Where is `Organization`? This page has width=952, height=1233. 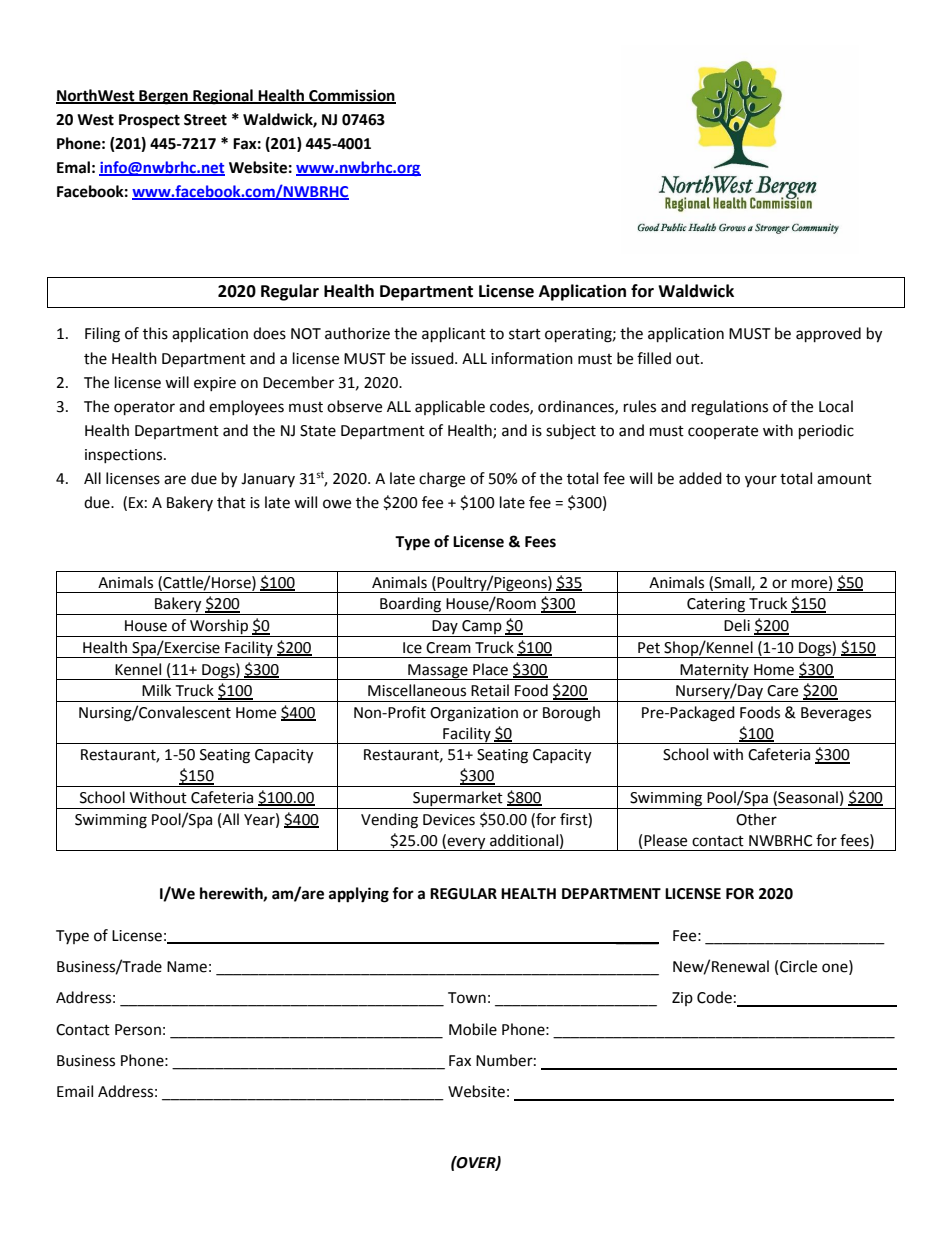
Organization is located at coordinates (474, 714).
